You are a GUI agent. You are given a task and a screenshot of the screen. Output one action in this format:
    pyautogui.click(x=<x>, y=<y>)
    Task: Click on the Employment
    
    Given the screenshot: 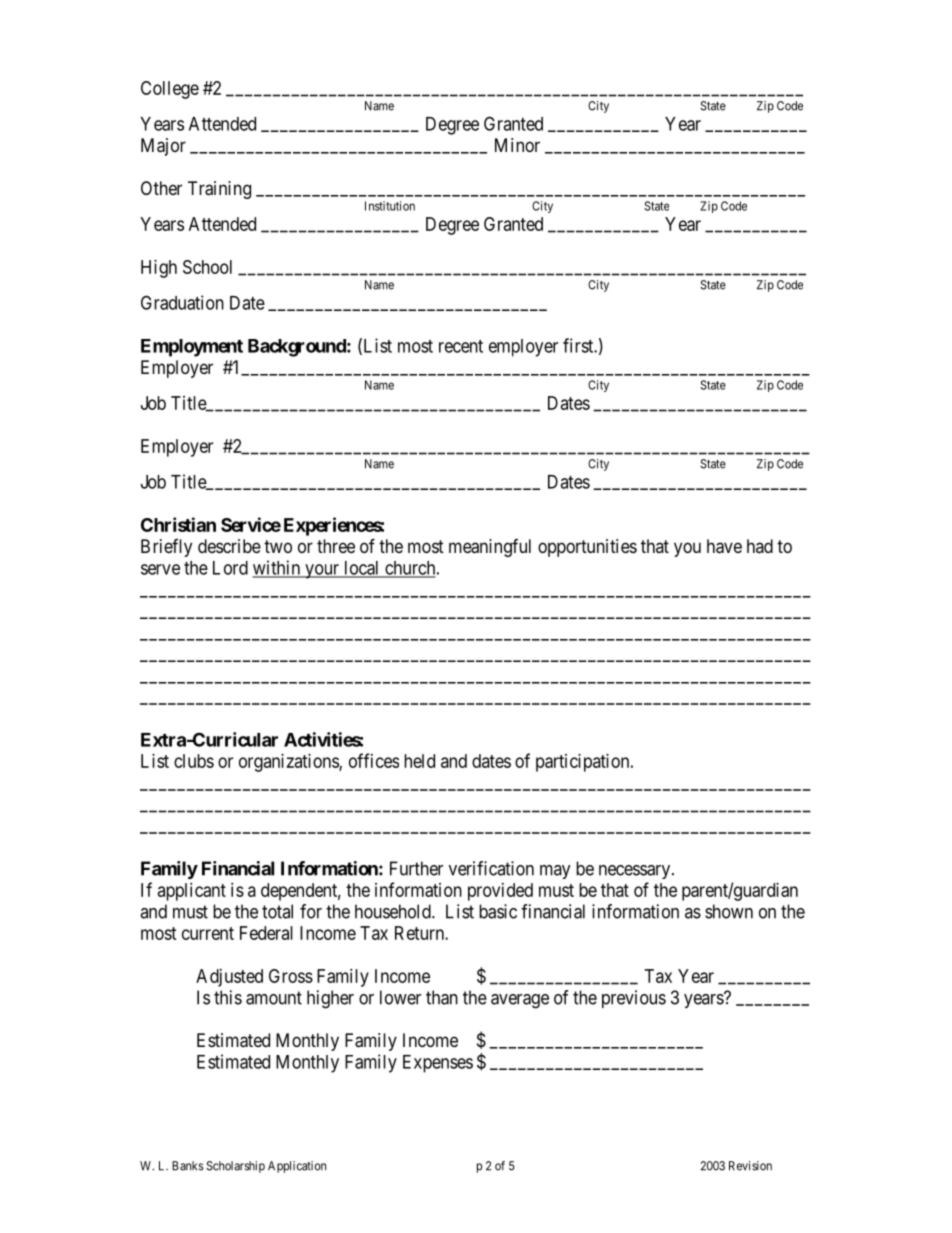 What is the action you would take?
    pyautogui.click(x=192, y=348)
